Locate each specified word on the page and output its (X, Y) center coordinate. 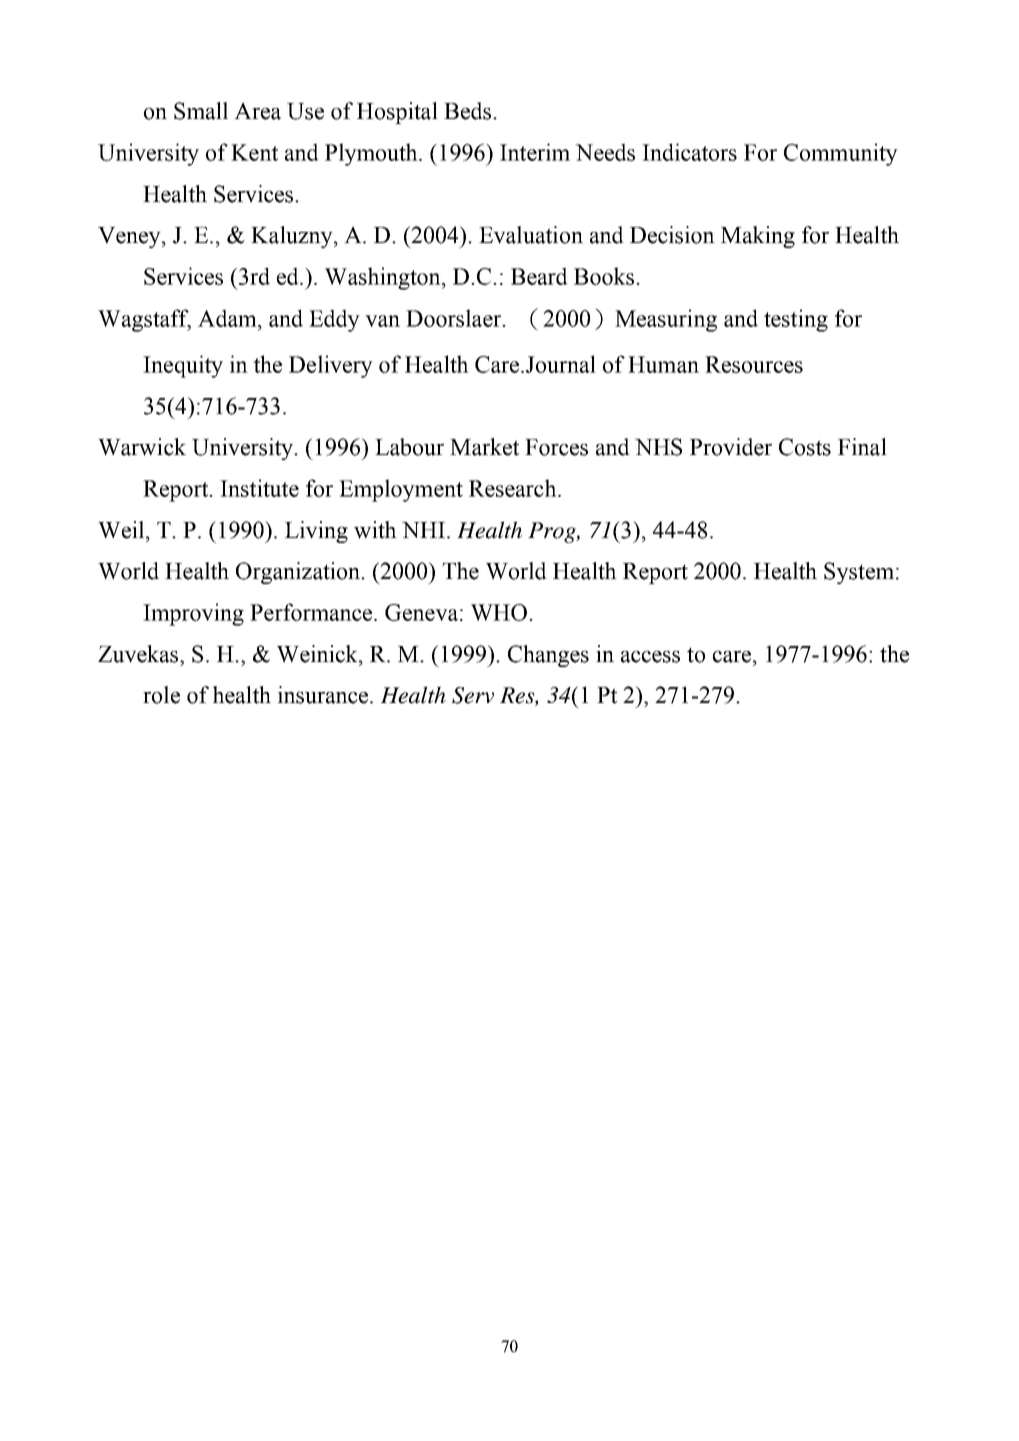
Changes (548, 656)
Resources (754, 364)
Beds (467, 111)
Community (841, 154)
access (650, 657)
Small (201, 111)
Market (484, 447)
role (161, 695)
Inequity (183, 366)
